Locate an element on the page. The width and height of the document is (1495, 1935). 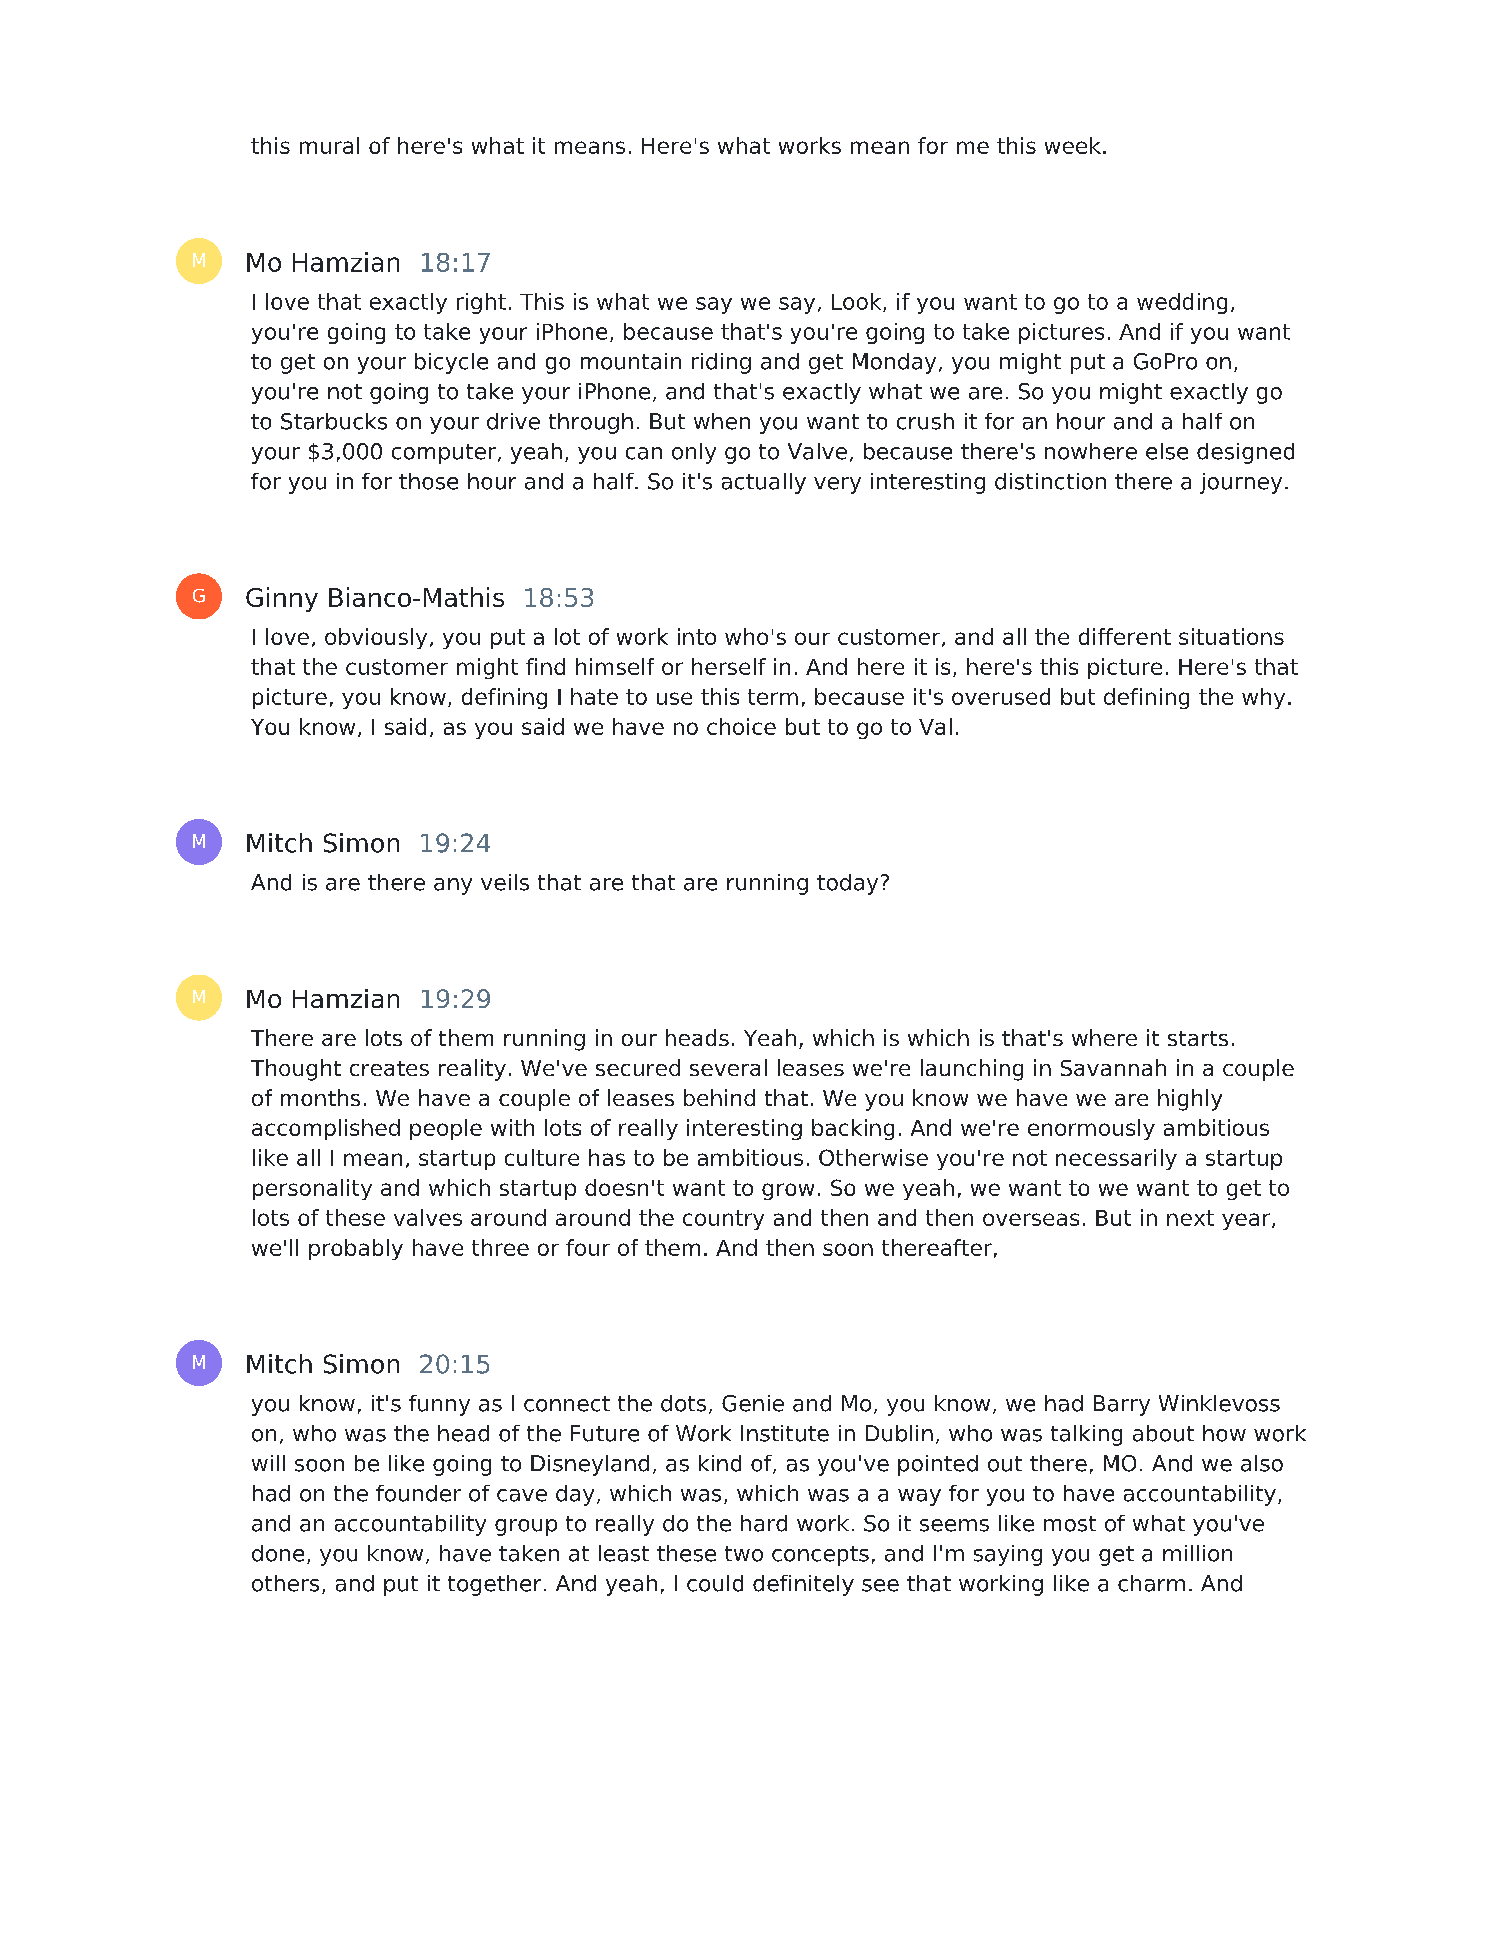
mural is located at coordinates (329, 145).
